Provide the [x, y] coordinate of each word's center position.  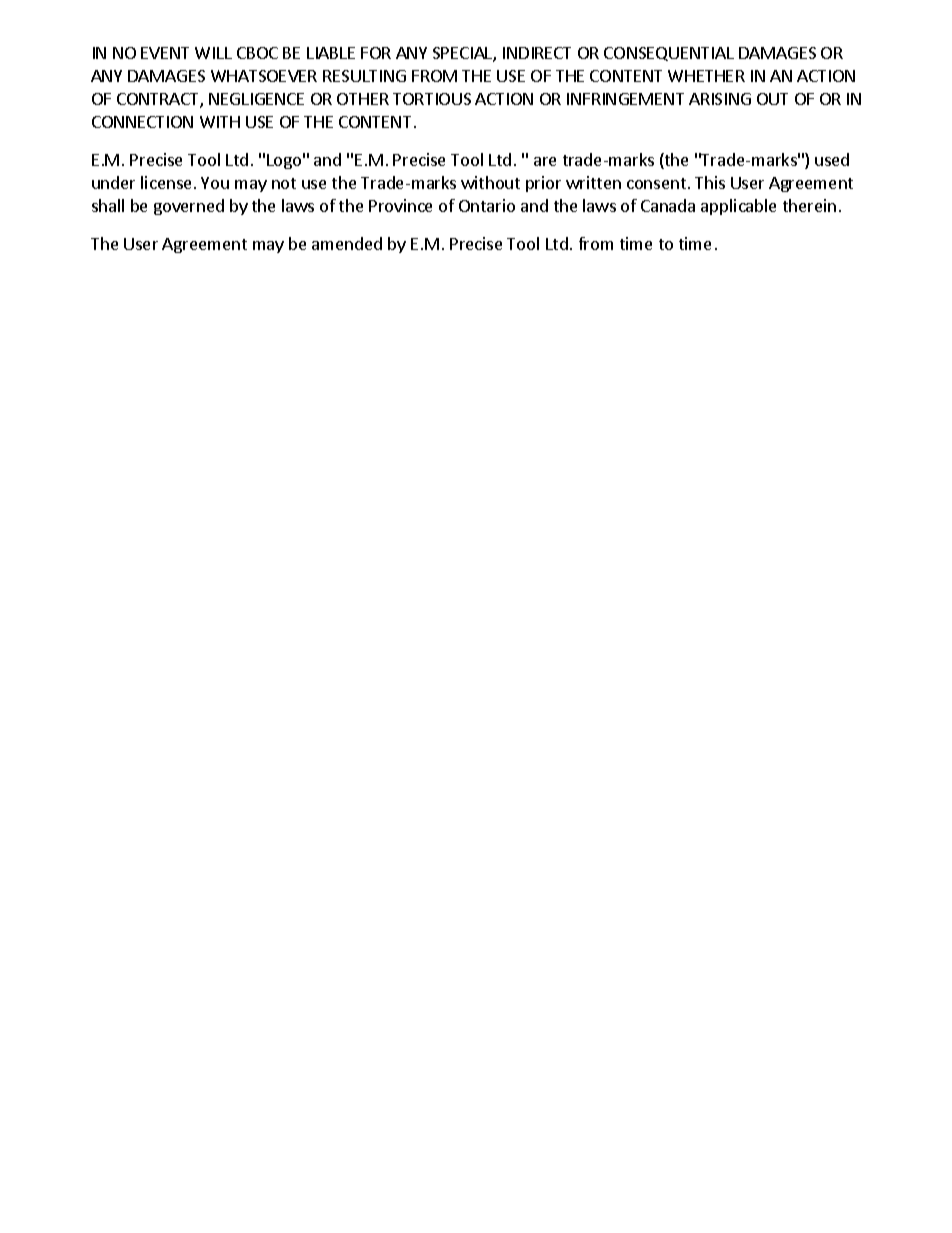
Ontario [487, 205]
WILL [213, 53]
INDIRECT [537, 53]
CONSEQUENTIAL [669, 54]
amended [347, 243]
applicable [738, 207]
